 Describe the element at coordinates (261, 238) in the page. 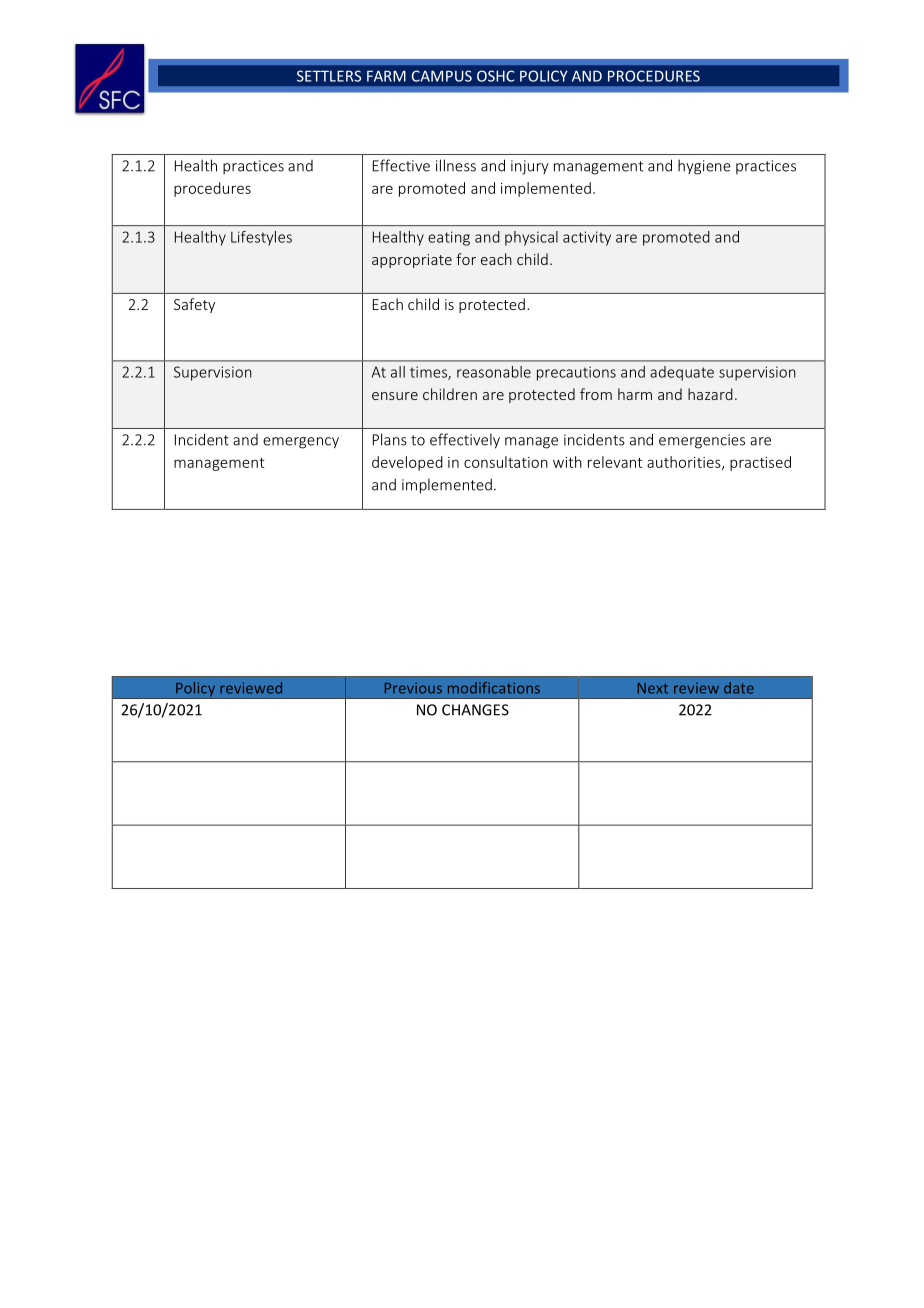

I see `Lifestyles` at that location.
